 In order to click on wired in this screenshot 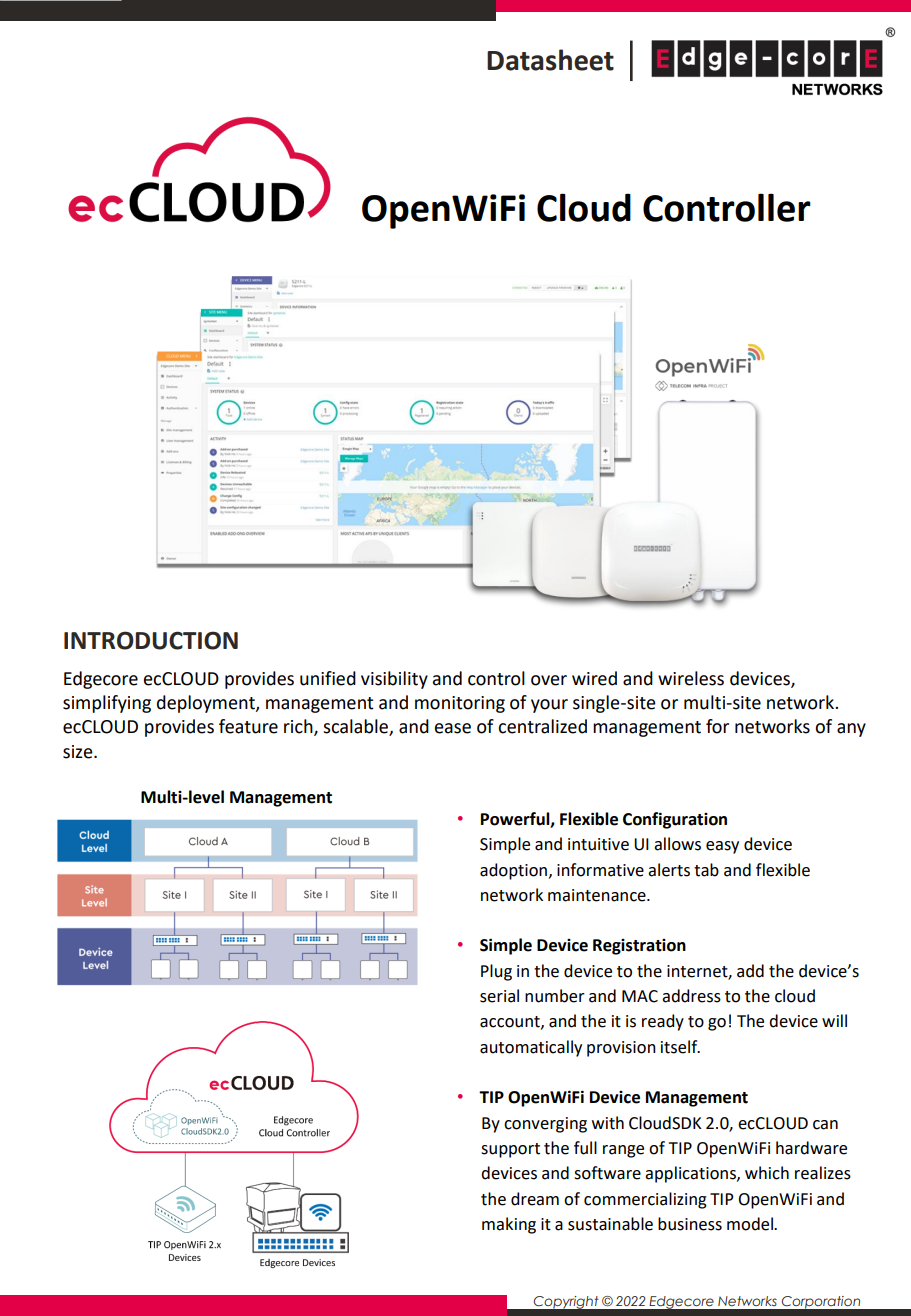, I will do `click(594, 678)`.
